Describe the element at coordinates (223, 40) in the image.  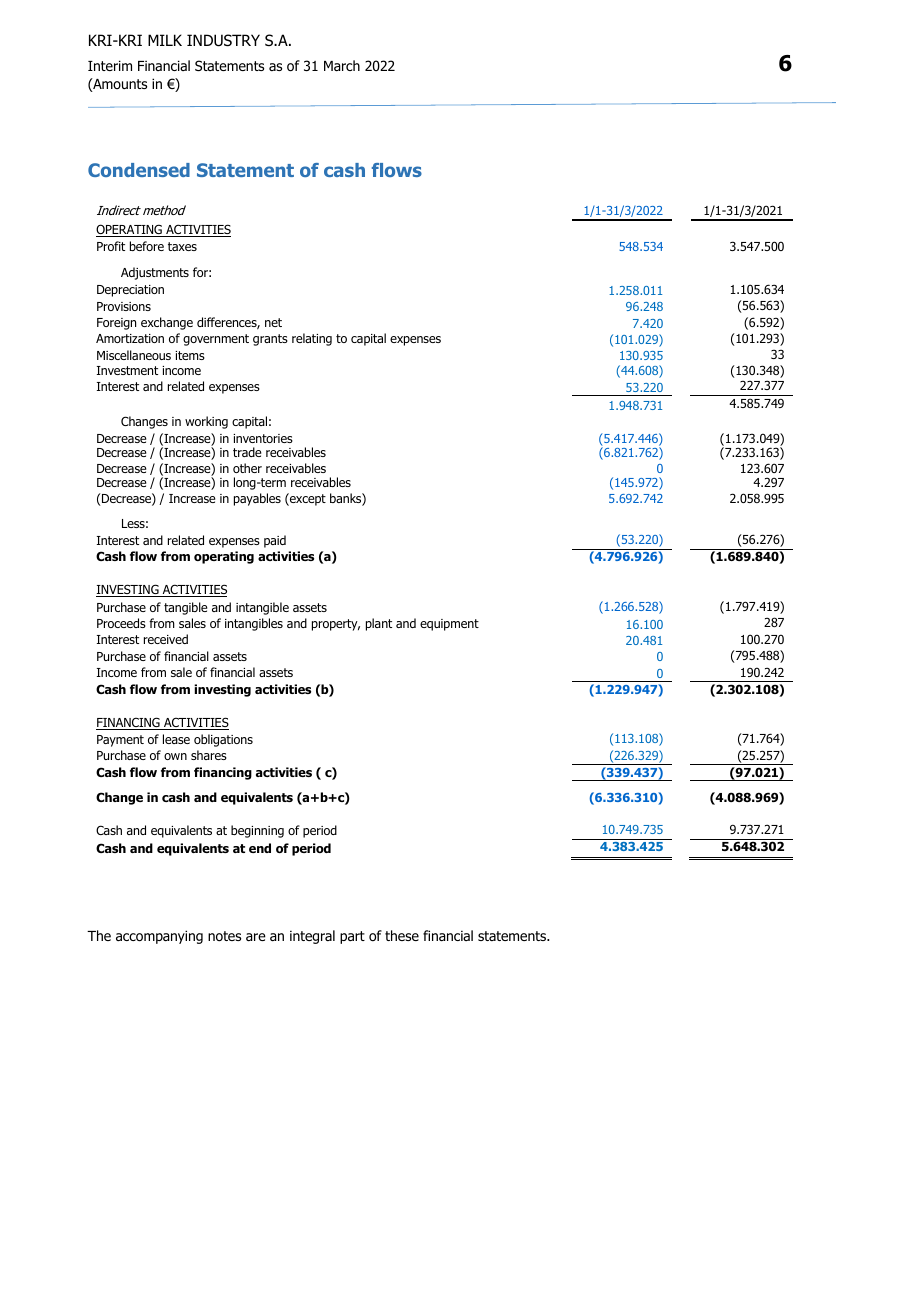
I see `INDUSTRY` at that location.
